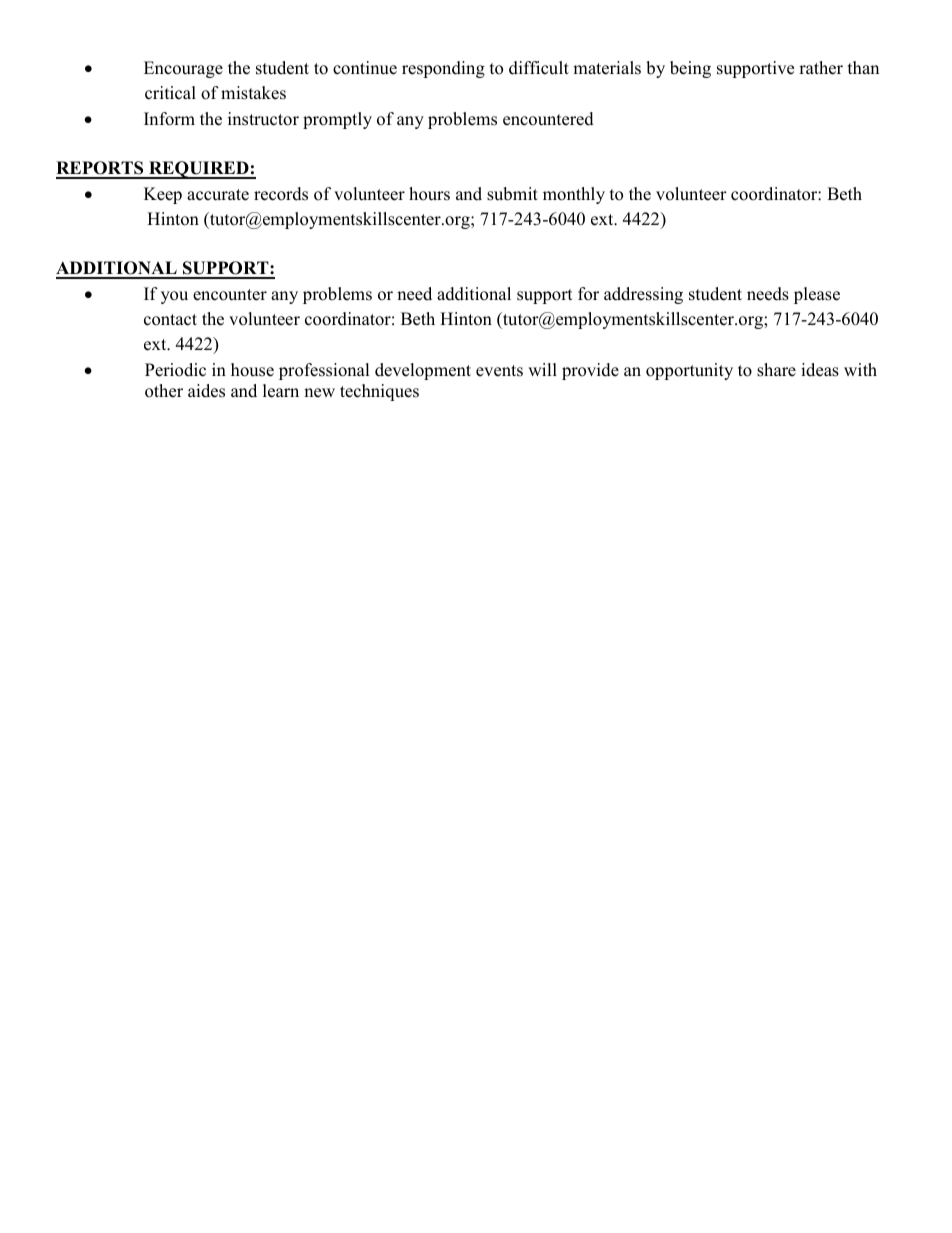  I want to click on monthly, so click(574, 195).
